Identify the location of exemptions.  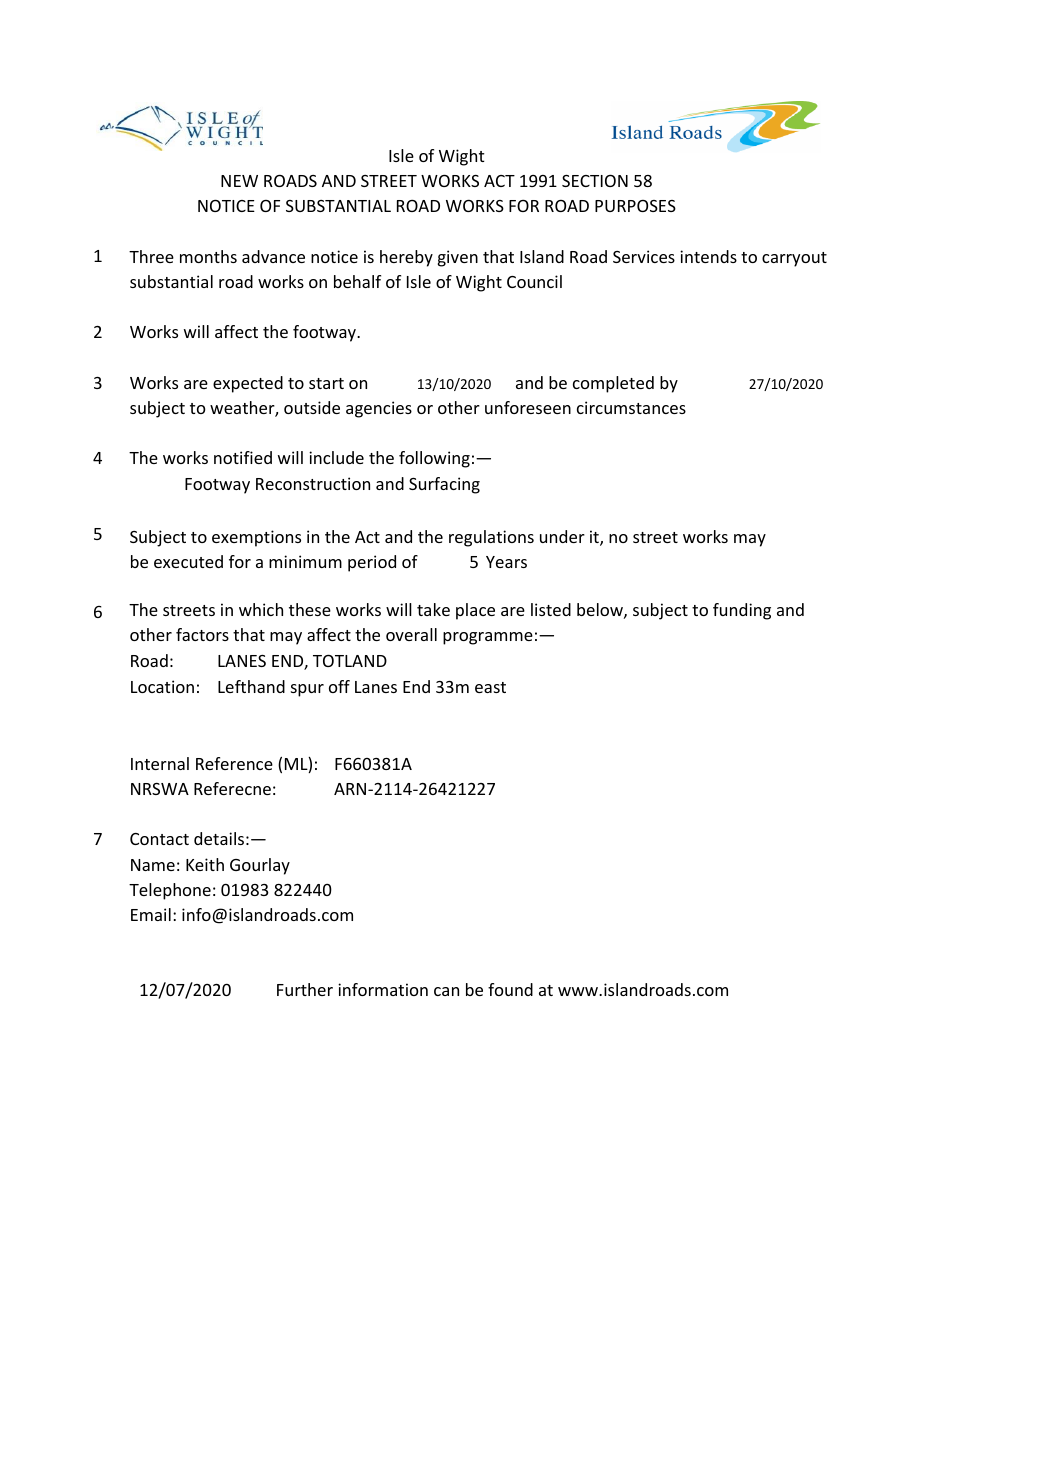
(256, 538).
